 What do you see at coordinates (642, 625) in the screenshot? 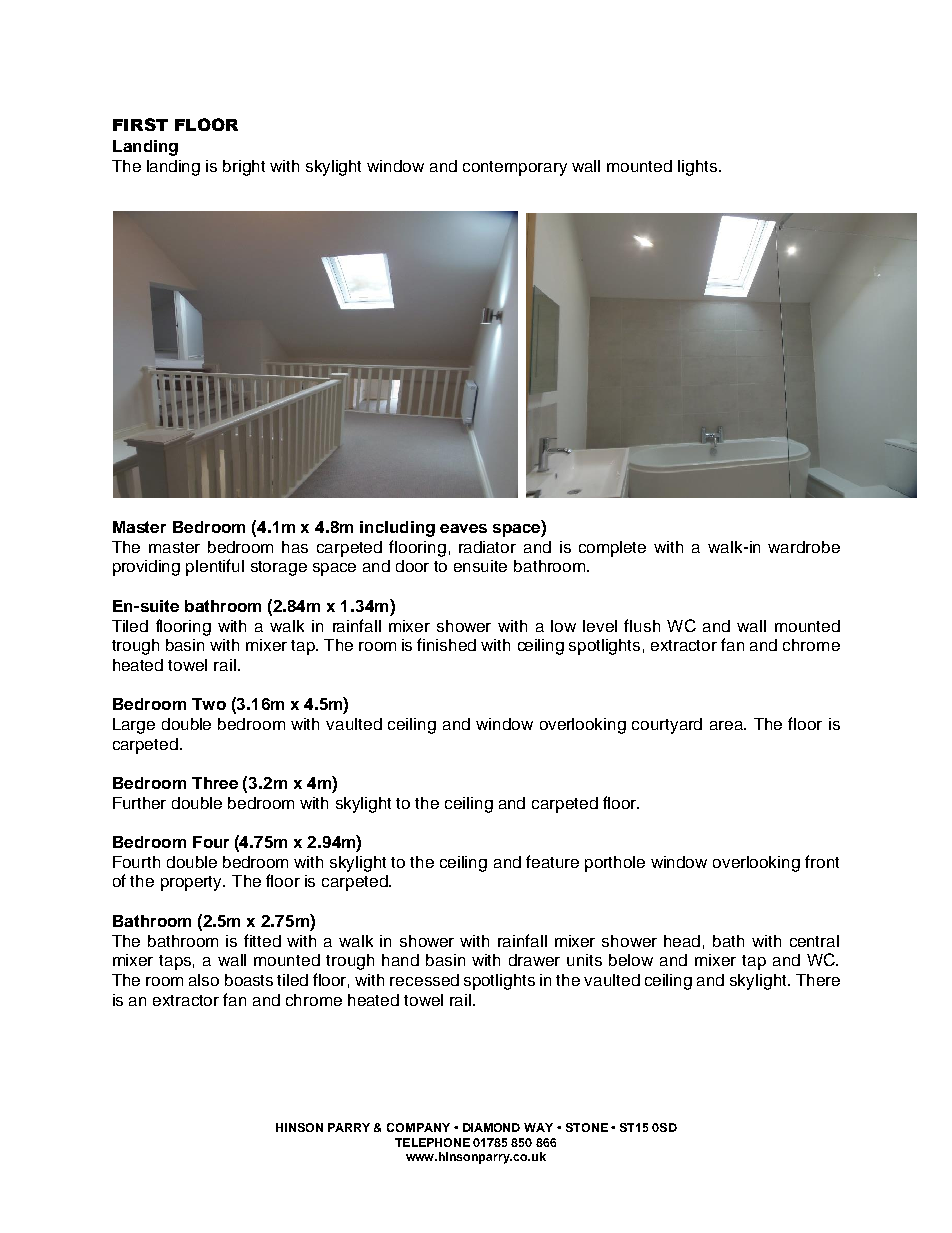
I see `flush` at bounding box center [642, 625].
